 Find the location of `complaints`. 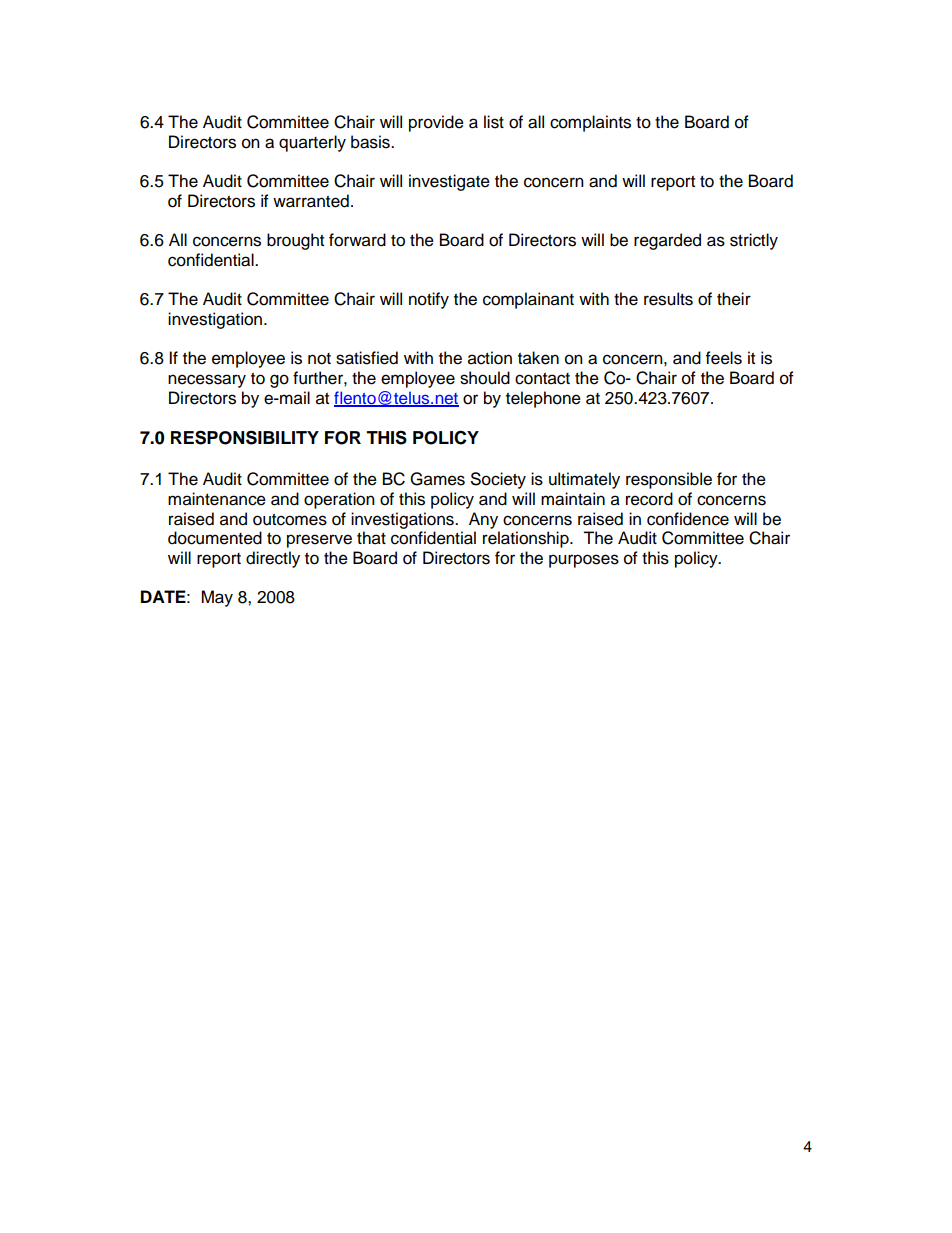

complaints is located at coordinates (590, 123).
